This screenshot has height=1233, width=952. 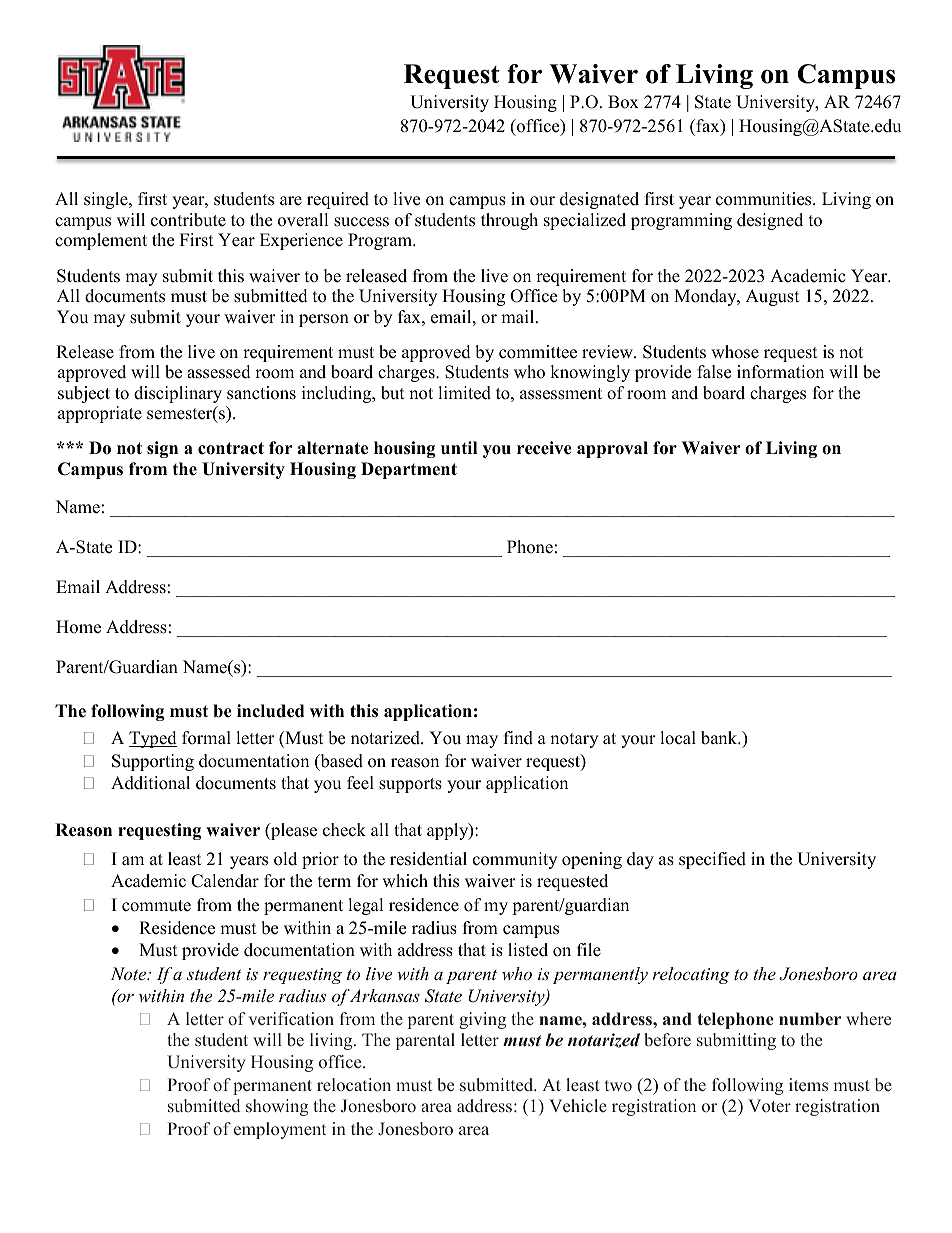 What do you see at coordinates (107, 200) in the screenshot?
I see `single` at bounding box center [107, 200].
